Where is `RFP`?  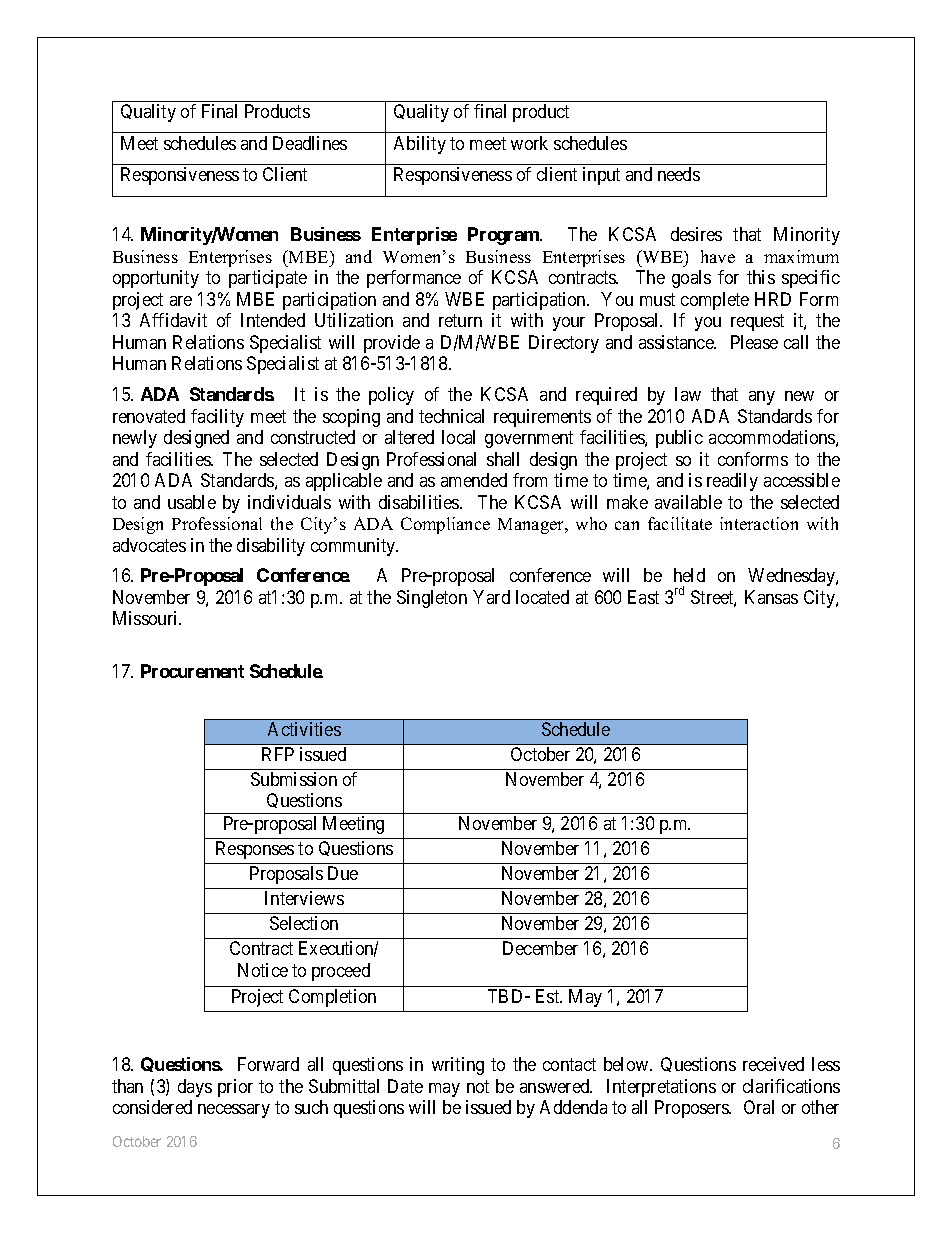
RFP is located at coordinates (278, 754).
